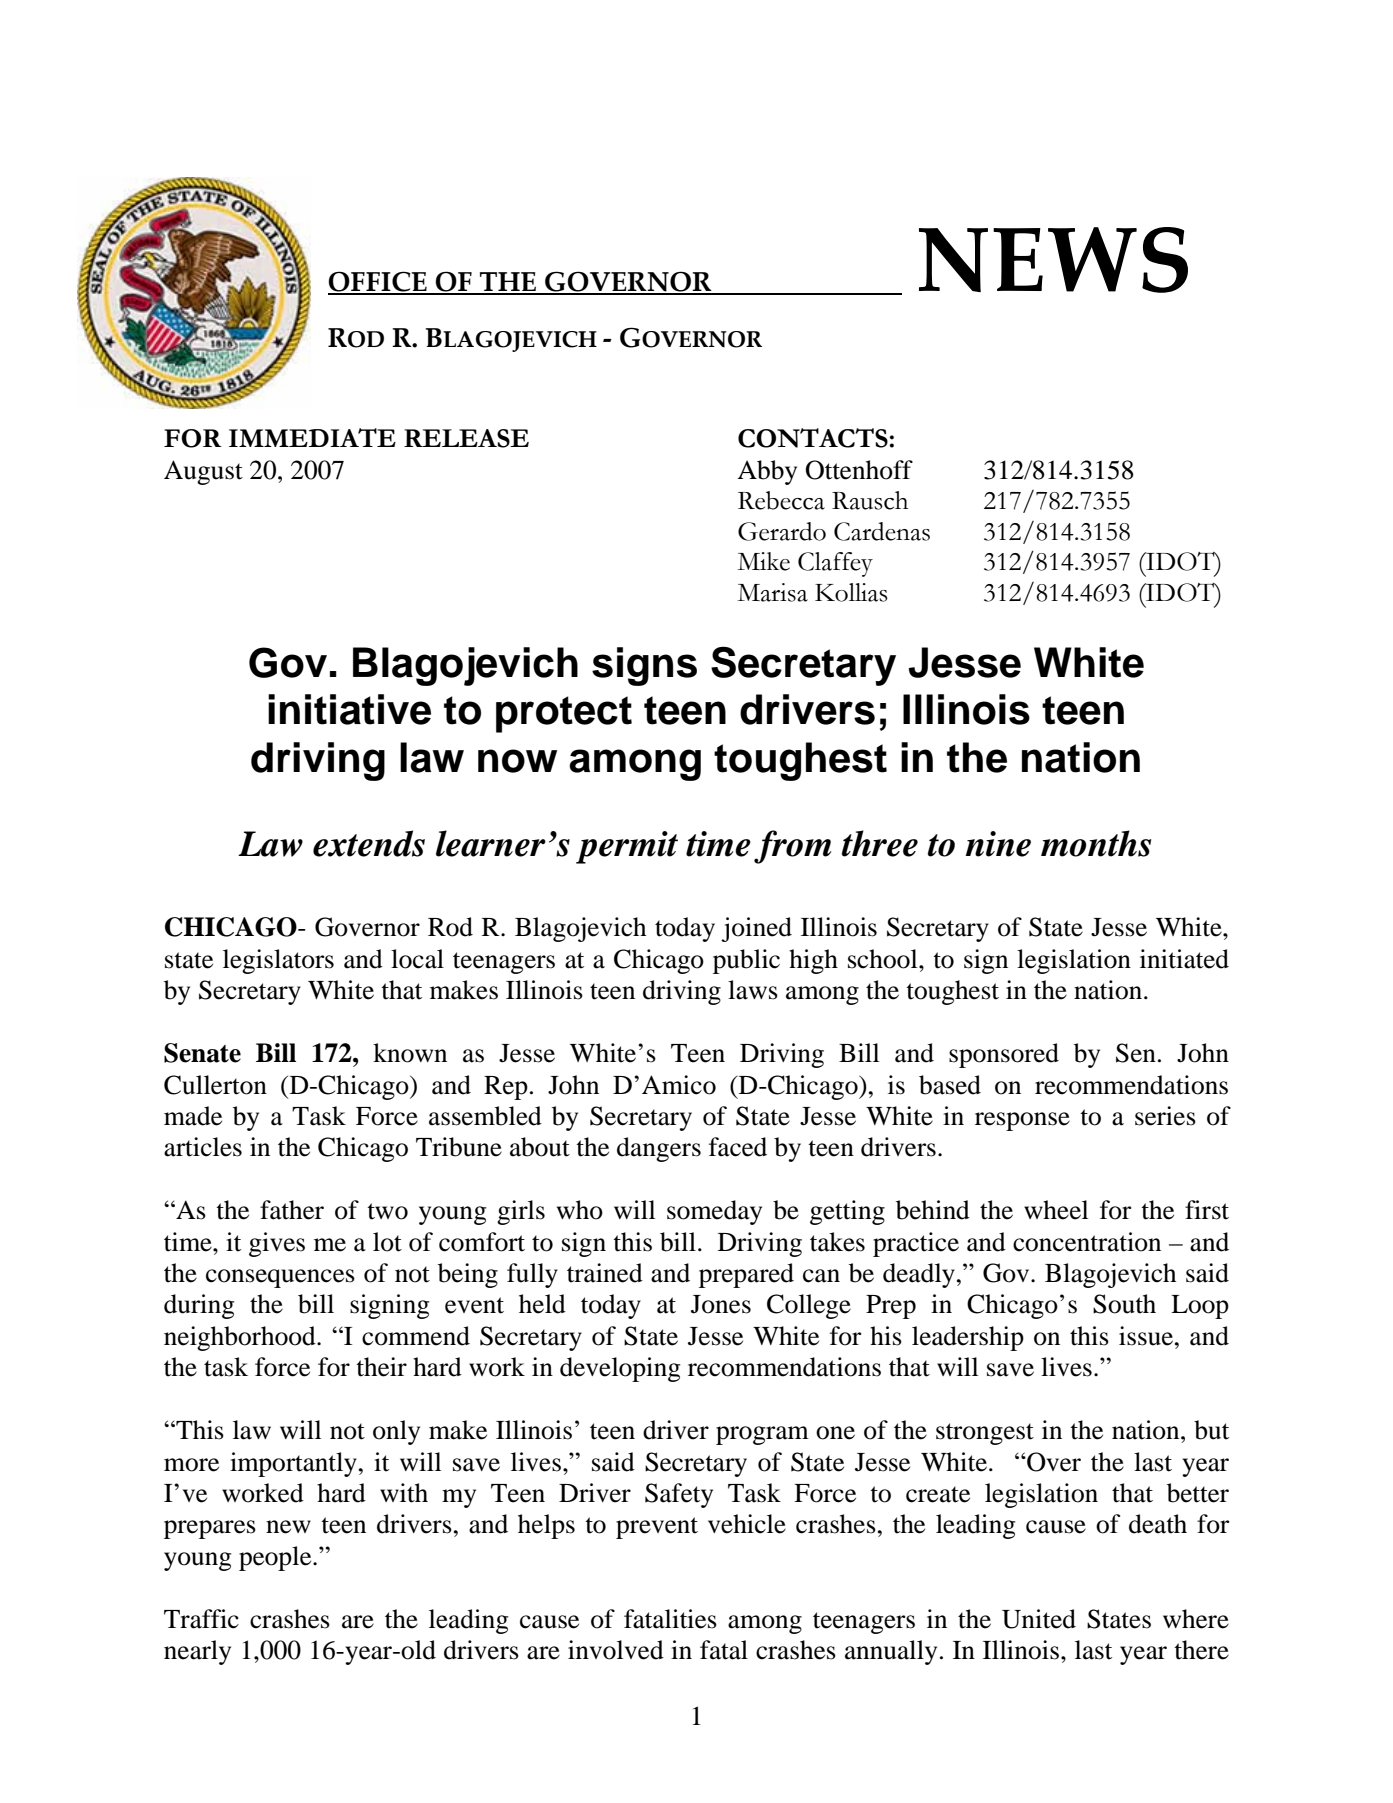 The height and width of the screenshot is (1803, 1393). What do you see at coordinates (1124, 1304) in the screenshot?
I see `South` at bounding box center [1124, 1304].
